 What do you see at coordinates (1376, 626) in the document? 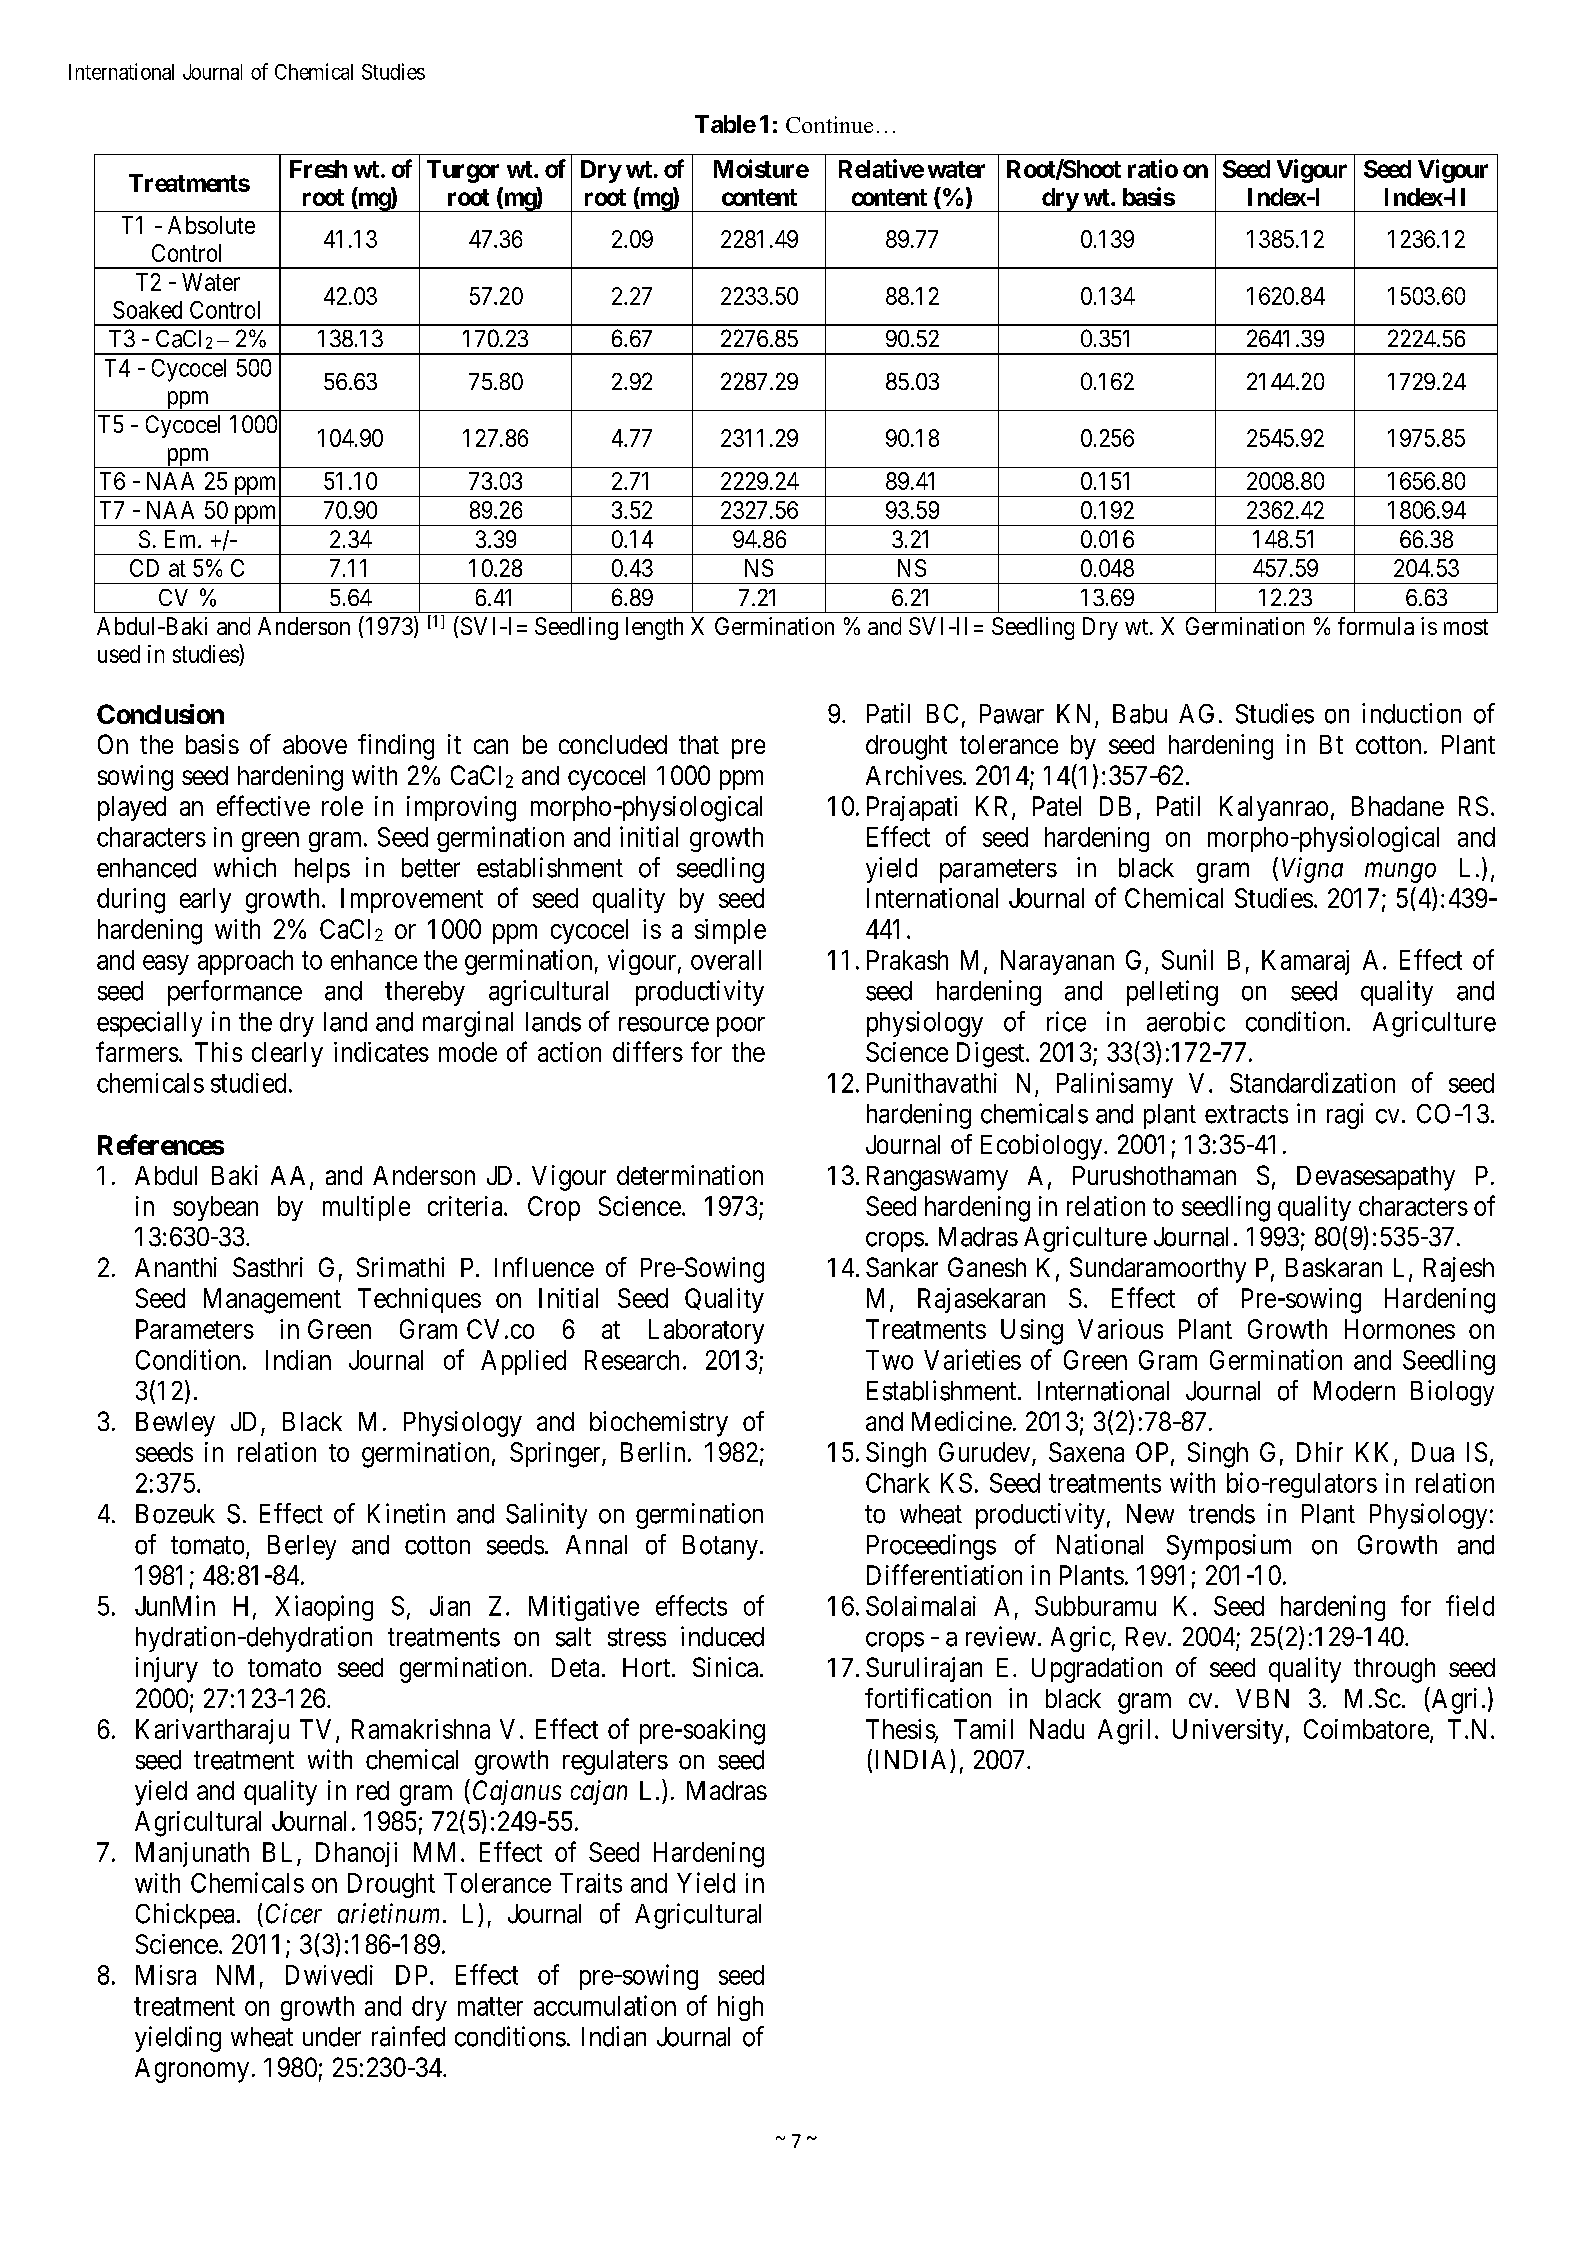
I see `formula` at bounding box center [1376, 626].
